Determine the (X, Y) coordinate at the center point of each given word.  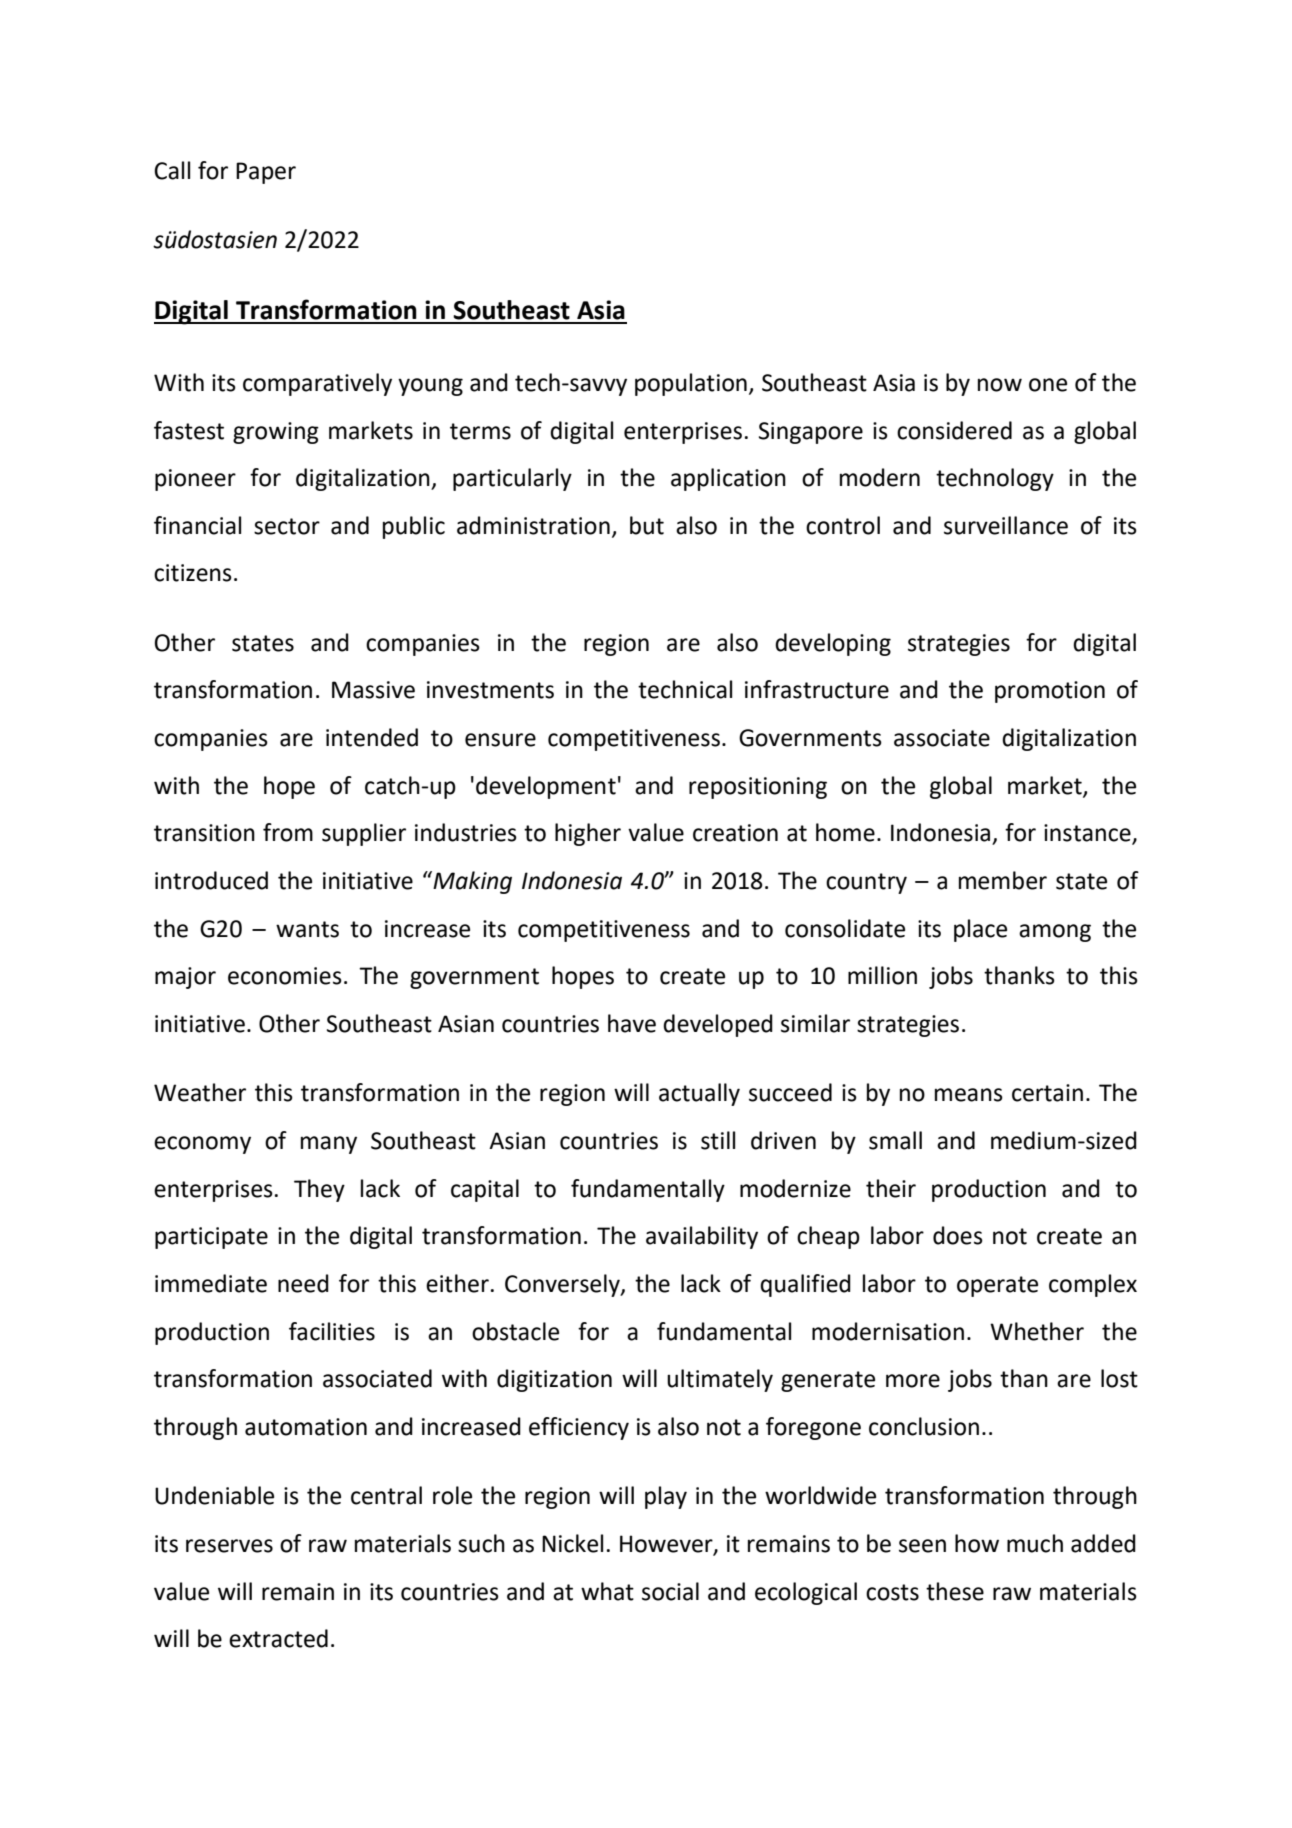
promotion (1050, 692)
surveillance (1006, 525)
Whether (1037, 1331)
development (546, 787)
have (632, 1023)
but (647, 525)
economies (285, 976)
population (691, 384)
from (288, 832)
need (303, 1283)
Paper (266, 173)
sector (287, 526)
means (969, 1095)
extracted (278, 1638)
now (1000, 385)
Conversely (563, 1285)
